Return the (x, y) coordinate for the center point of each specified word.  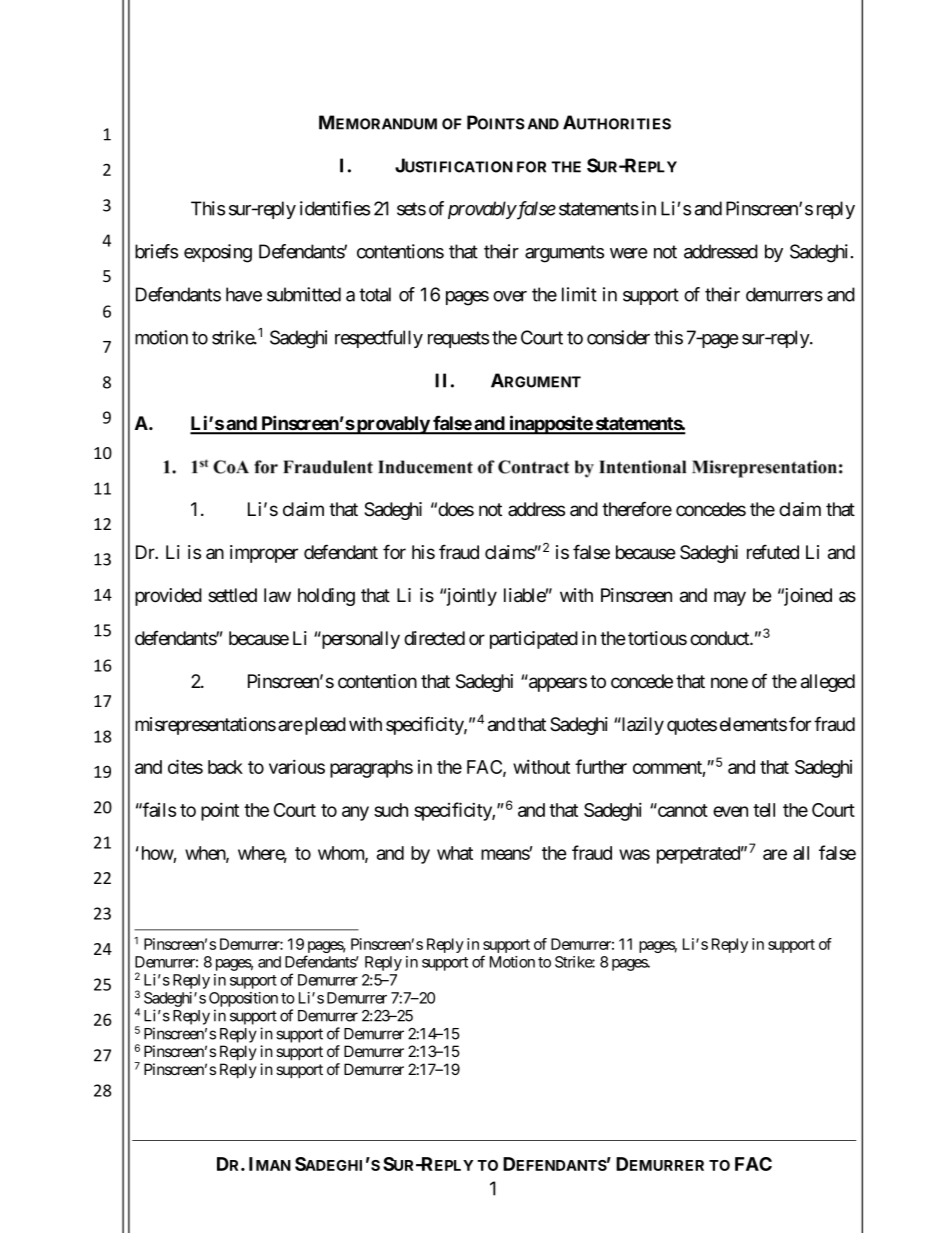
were (628, 253)
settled (232, 595)
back (225, 767)
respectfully (379, 339)
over (510, 296)
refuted (773, 552)
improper (264, 554)
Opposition (243, 999)
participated (534, 640)
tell (764, 810)
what (455, 853)
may (730, 598)
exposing (218, 253)
